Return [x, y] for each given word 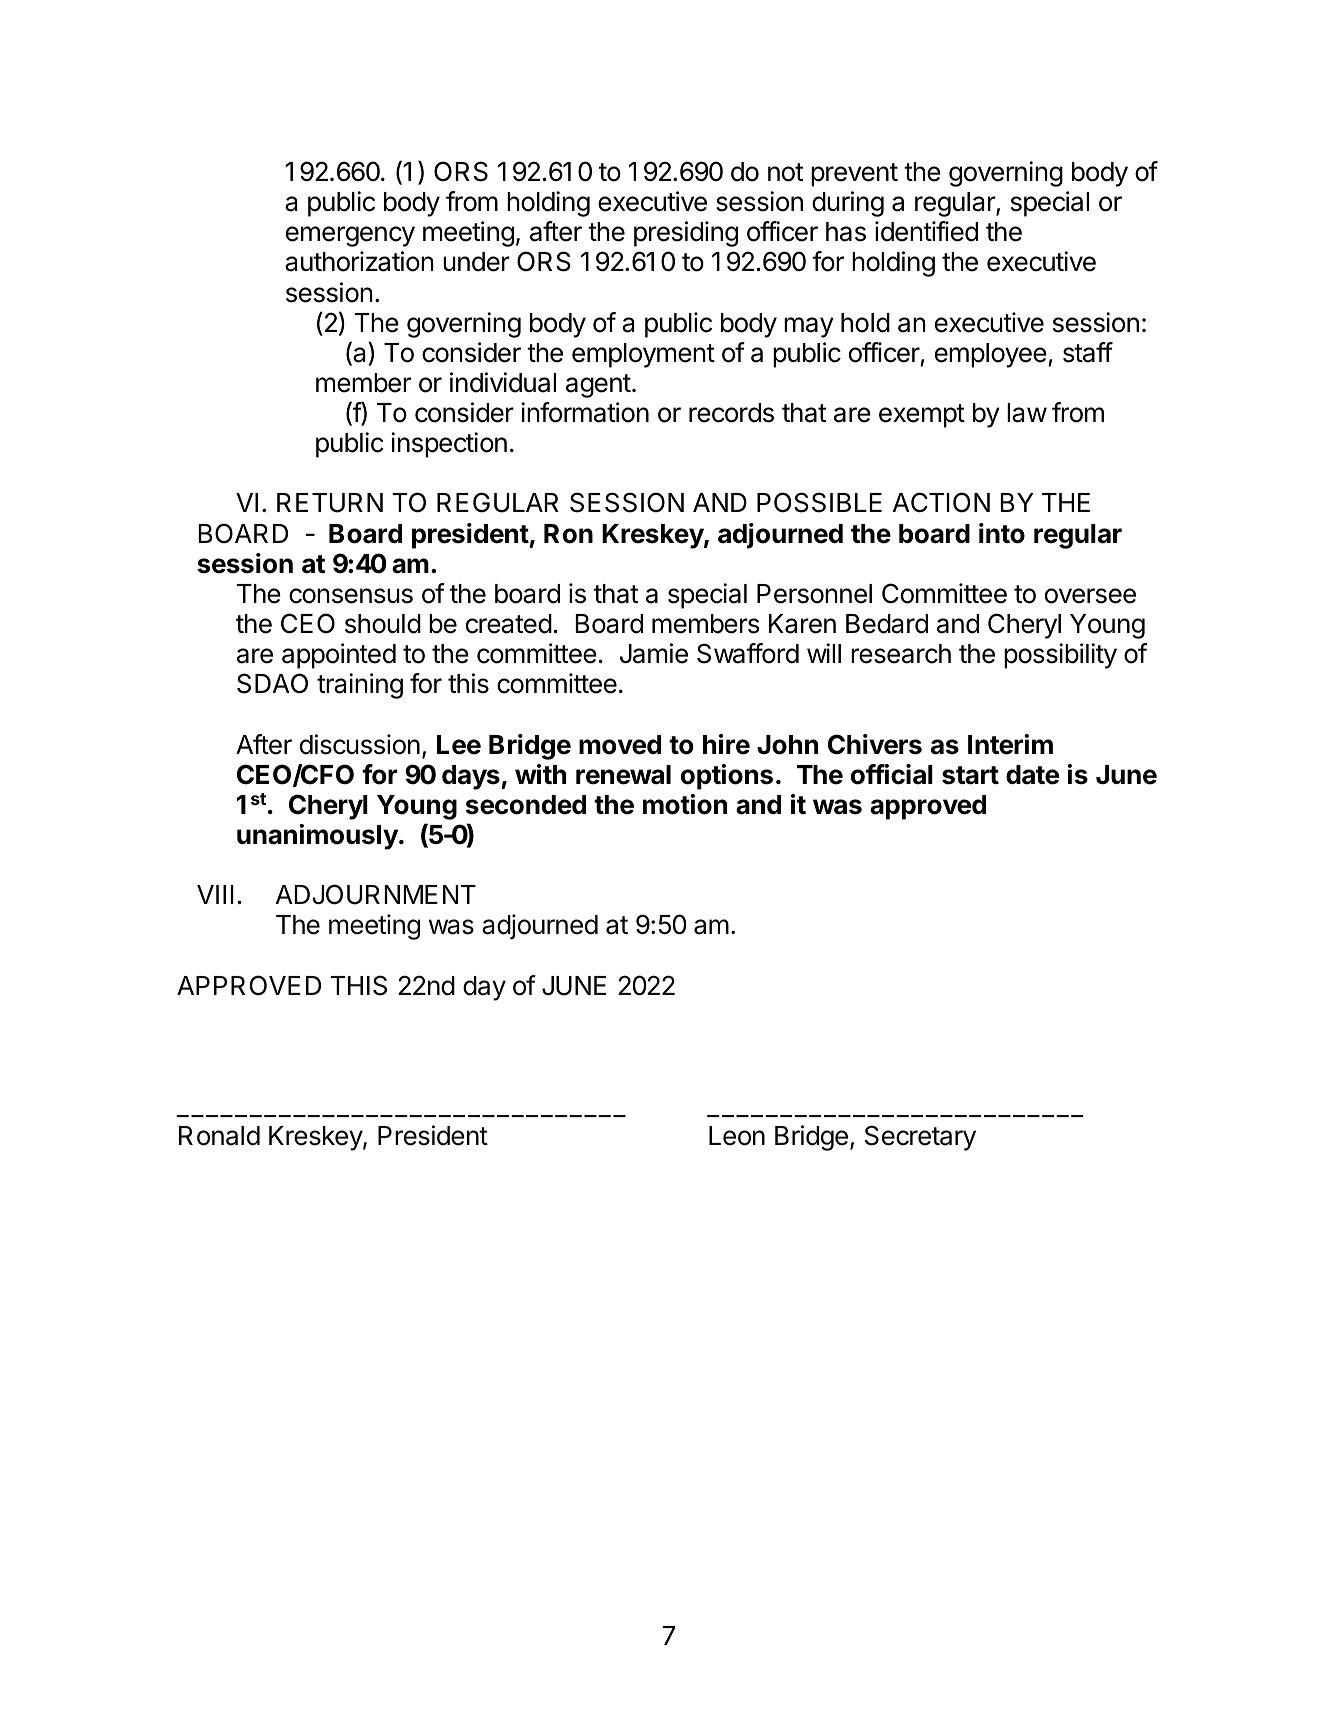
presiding [686, 234]
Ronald [219, 1136]
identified [926, 231]
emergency [350, 236]
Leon [737, 1136]
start [970, 775]
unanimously [318, 837]
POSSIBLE [819, 502]
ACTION [941, 502]
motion [685, 804]
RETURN [330, 503]
